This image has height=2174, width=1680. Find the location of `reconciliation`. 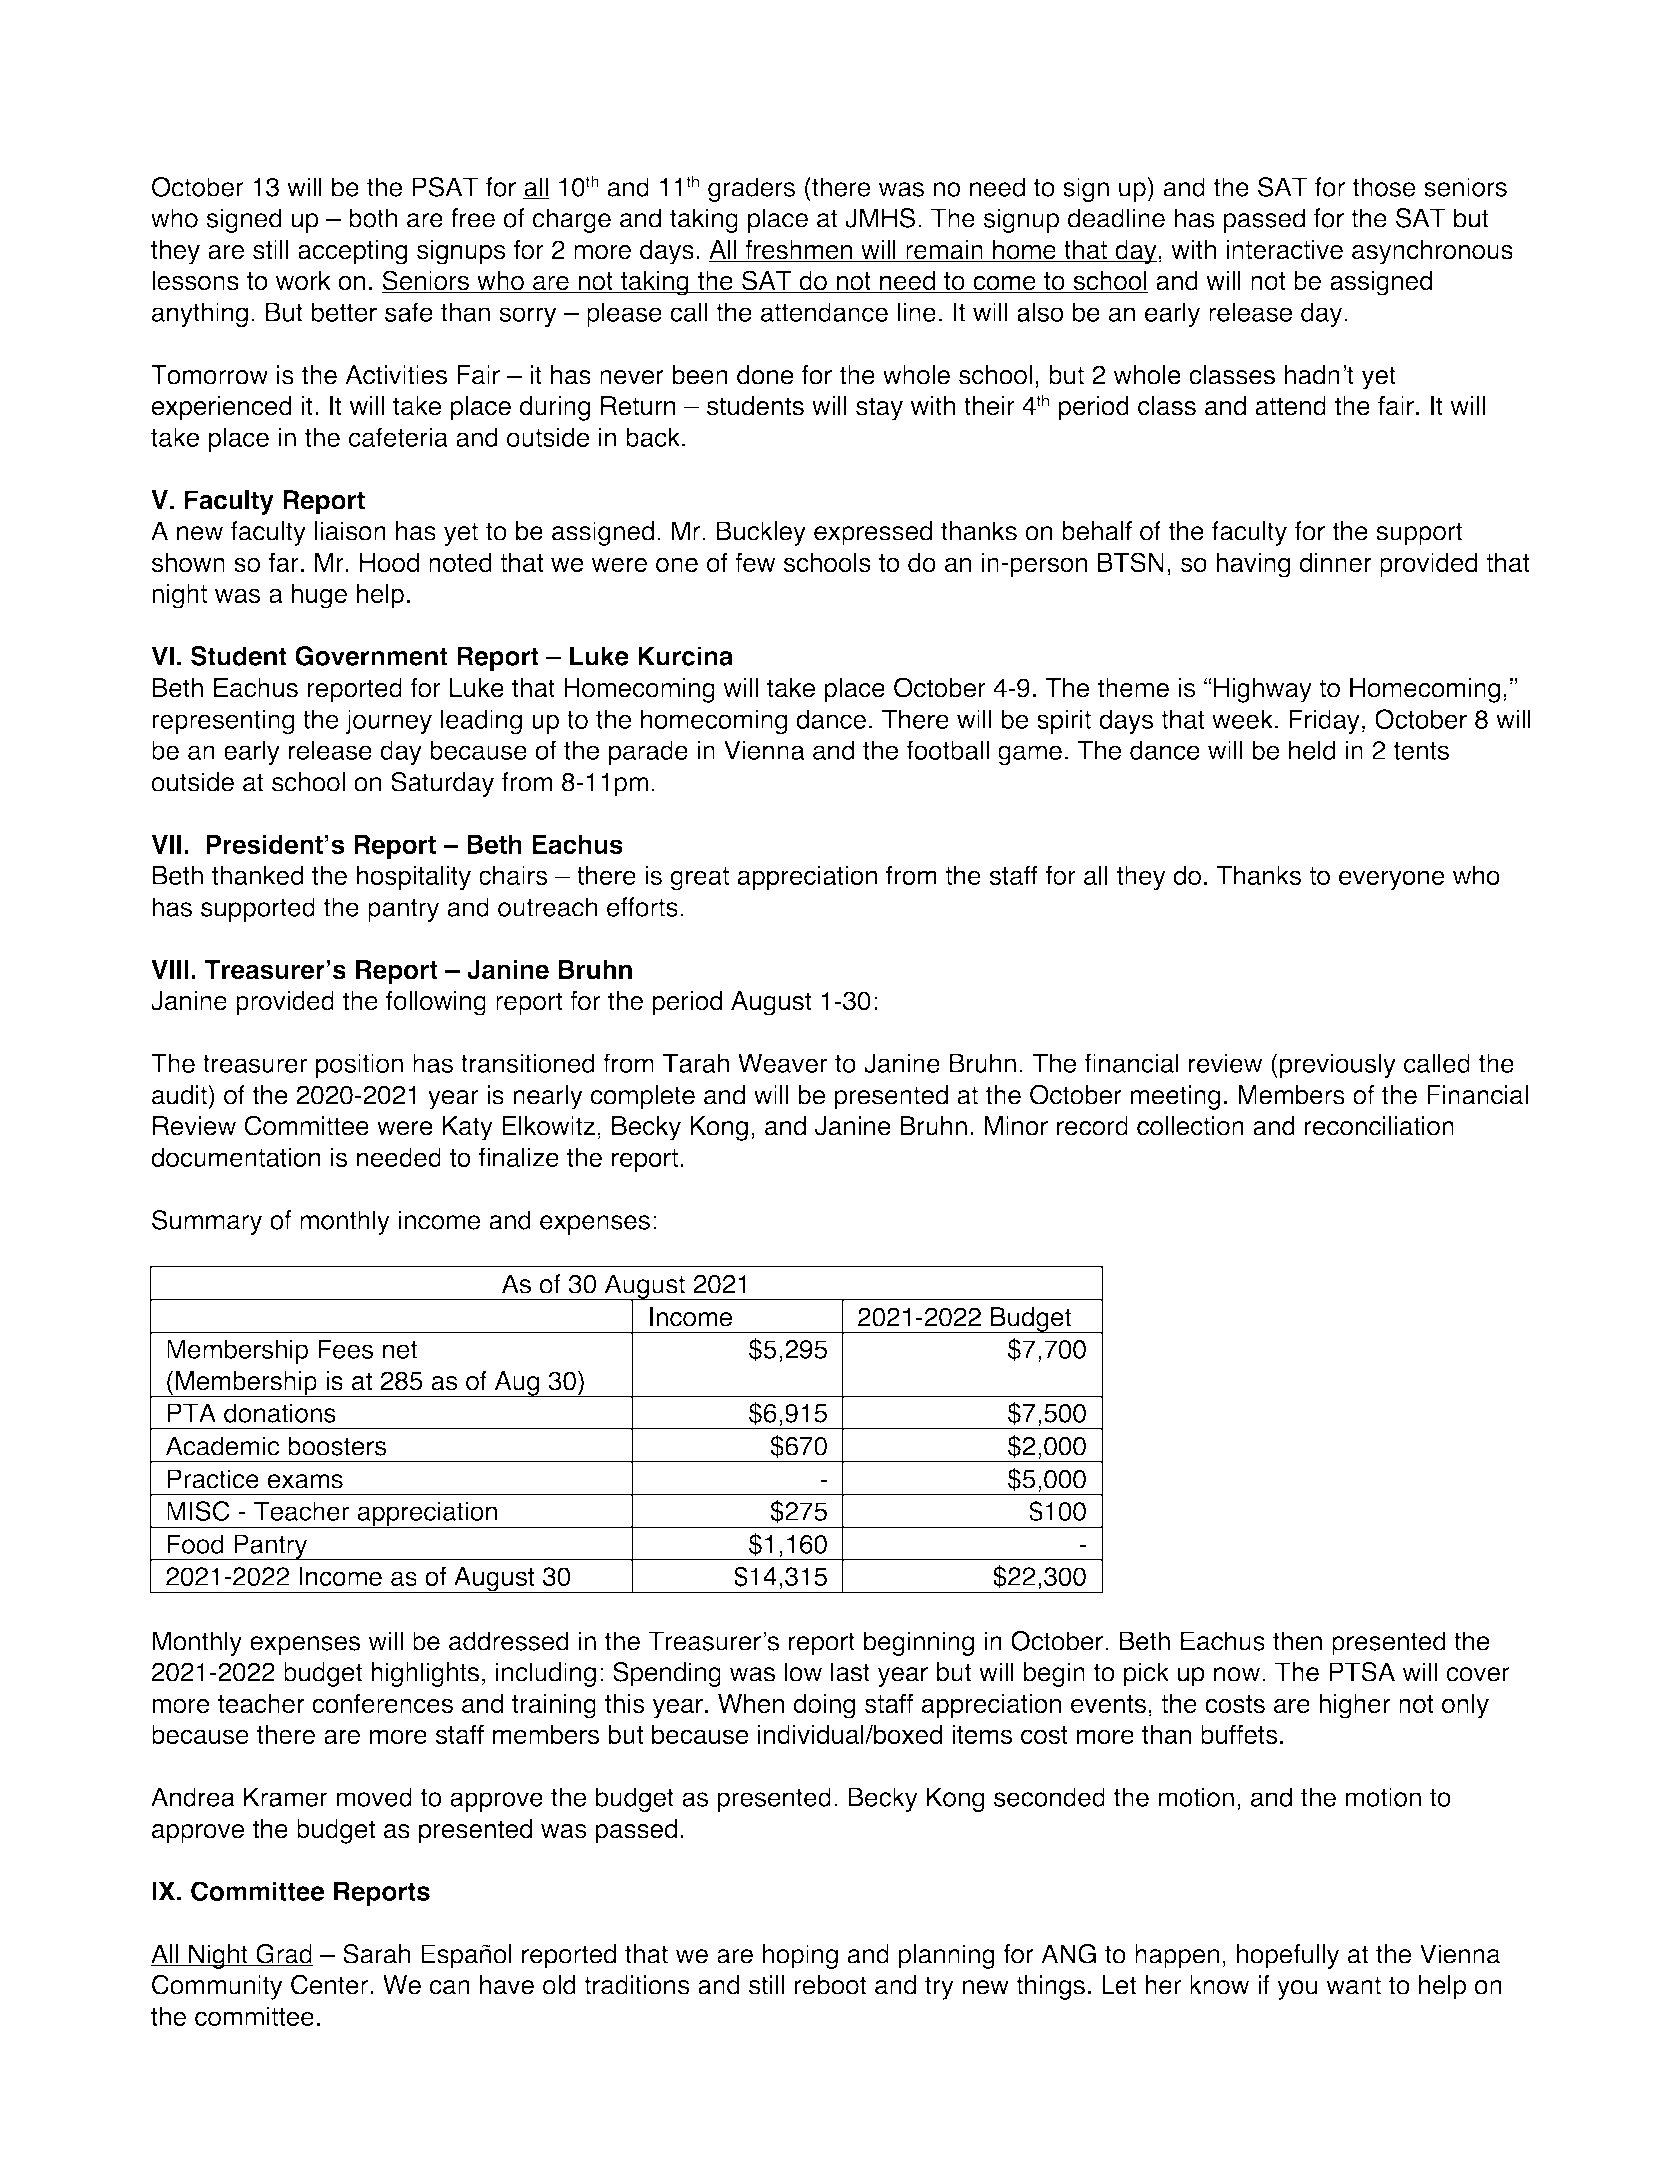

reconciliation is located at coordinates (1379, 1126).
